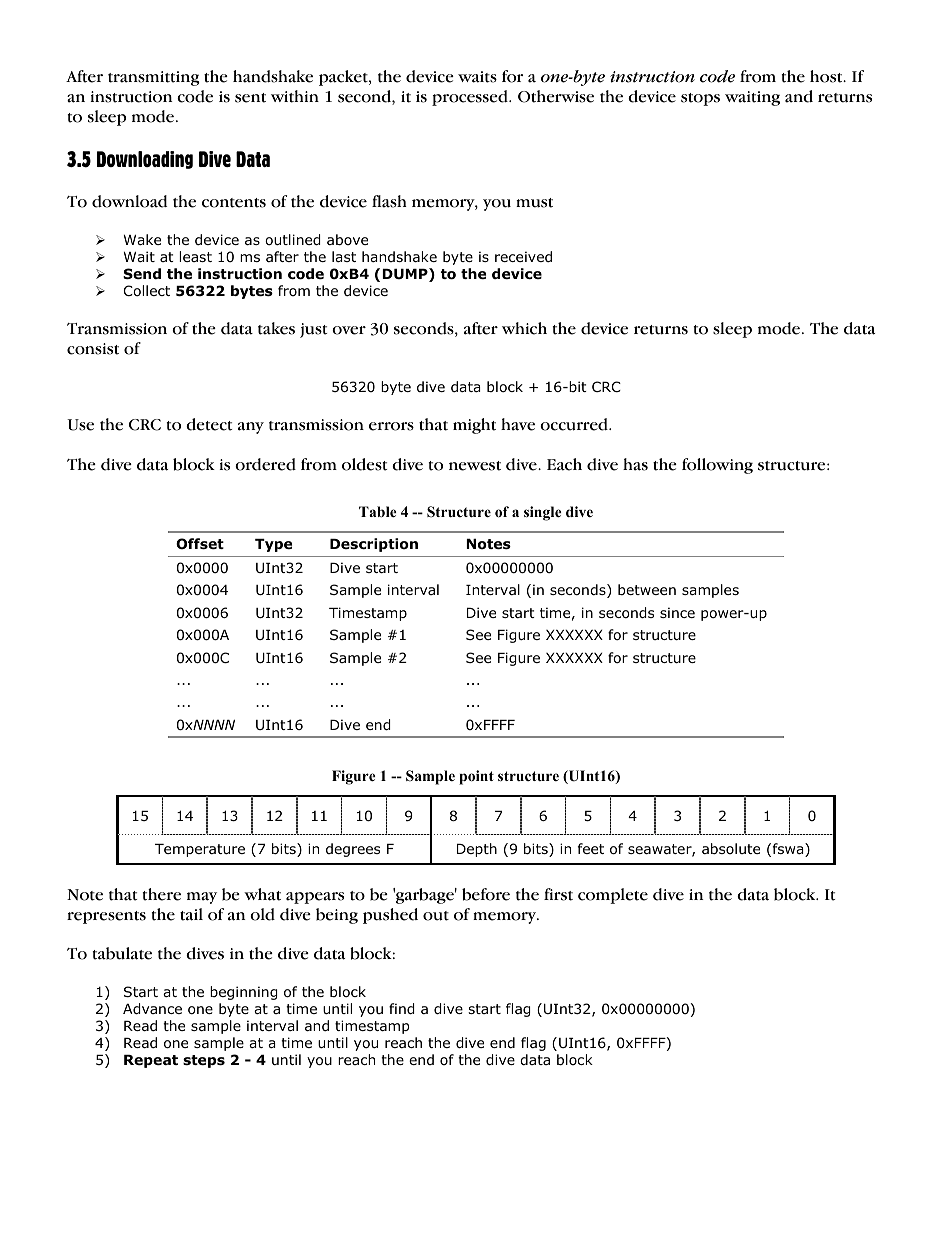  I want to click on find, so click(402, 1009).
